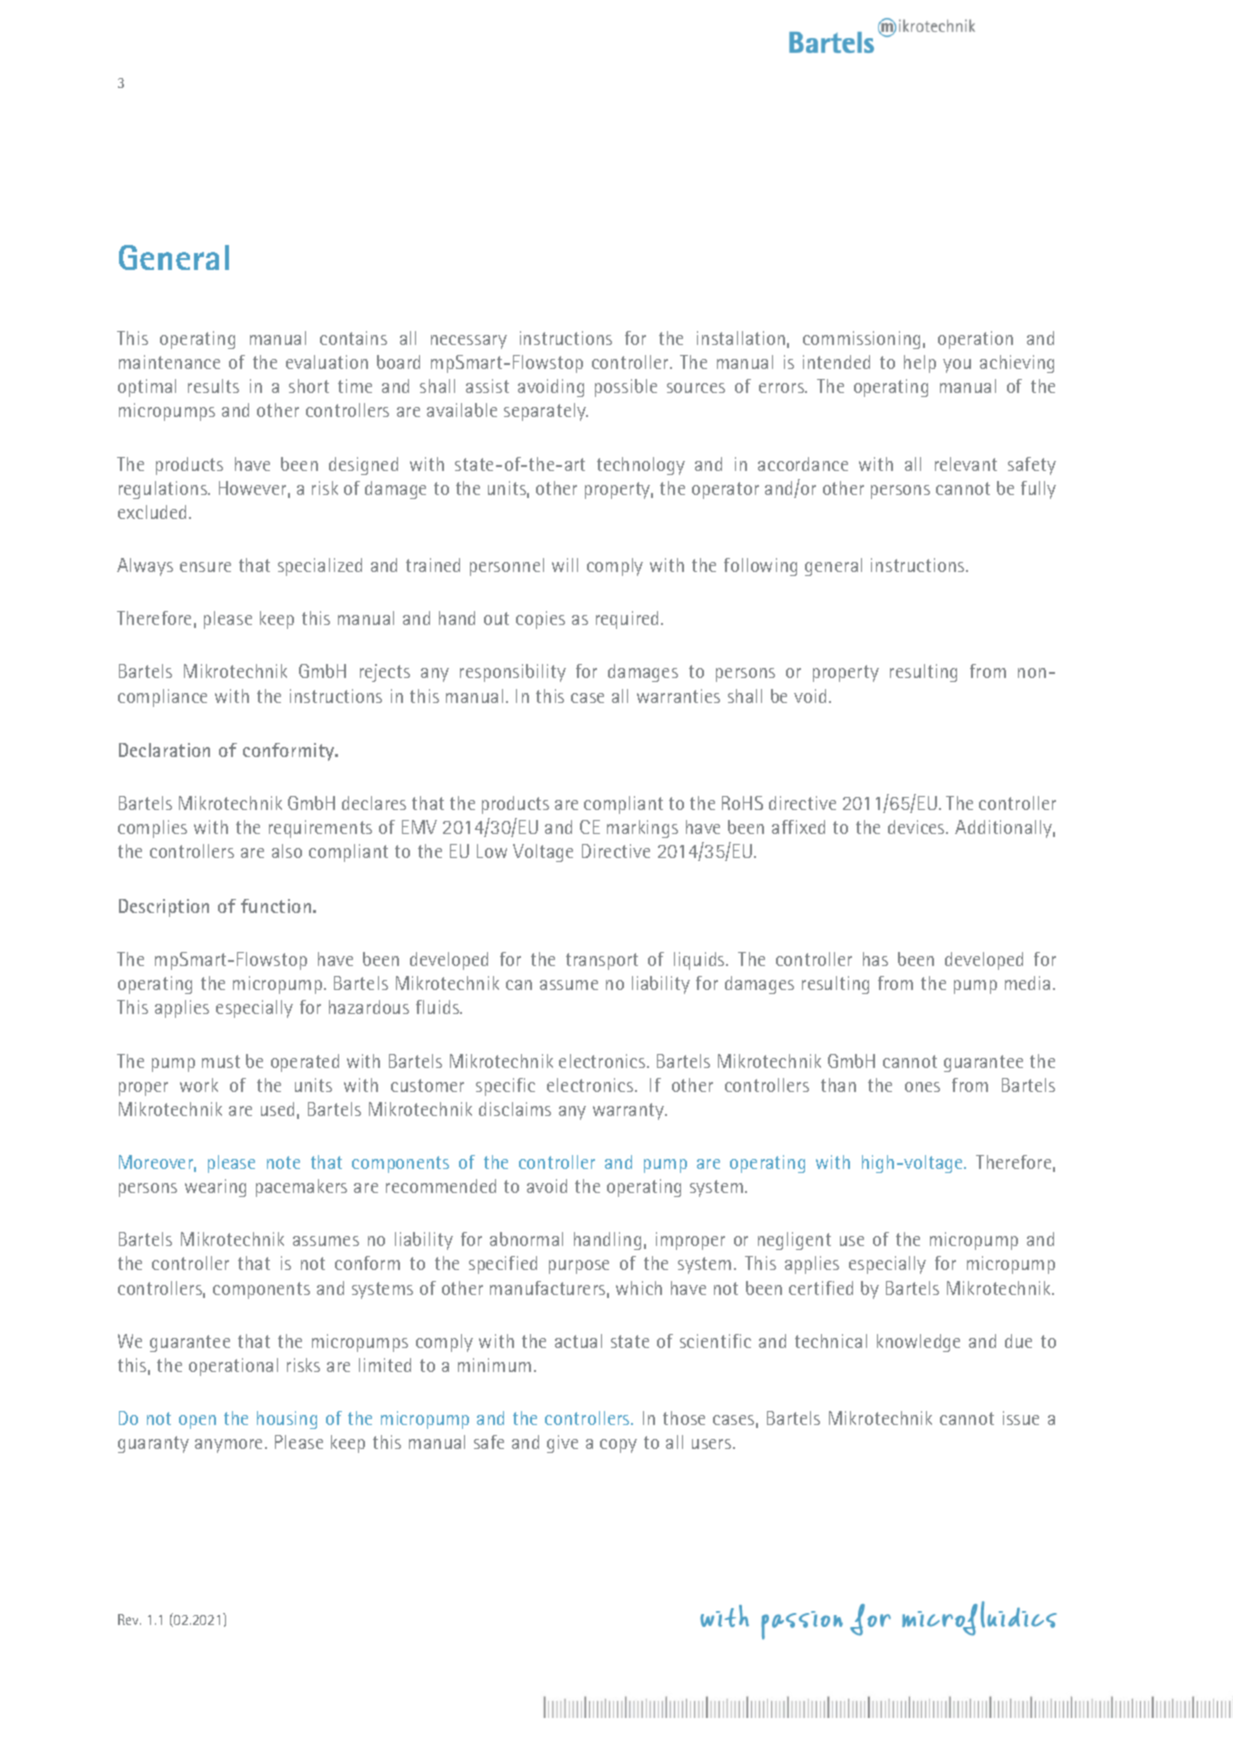  I want to click on copy, so click(618, 1446).
